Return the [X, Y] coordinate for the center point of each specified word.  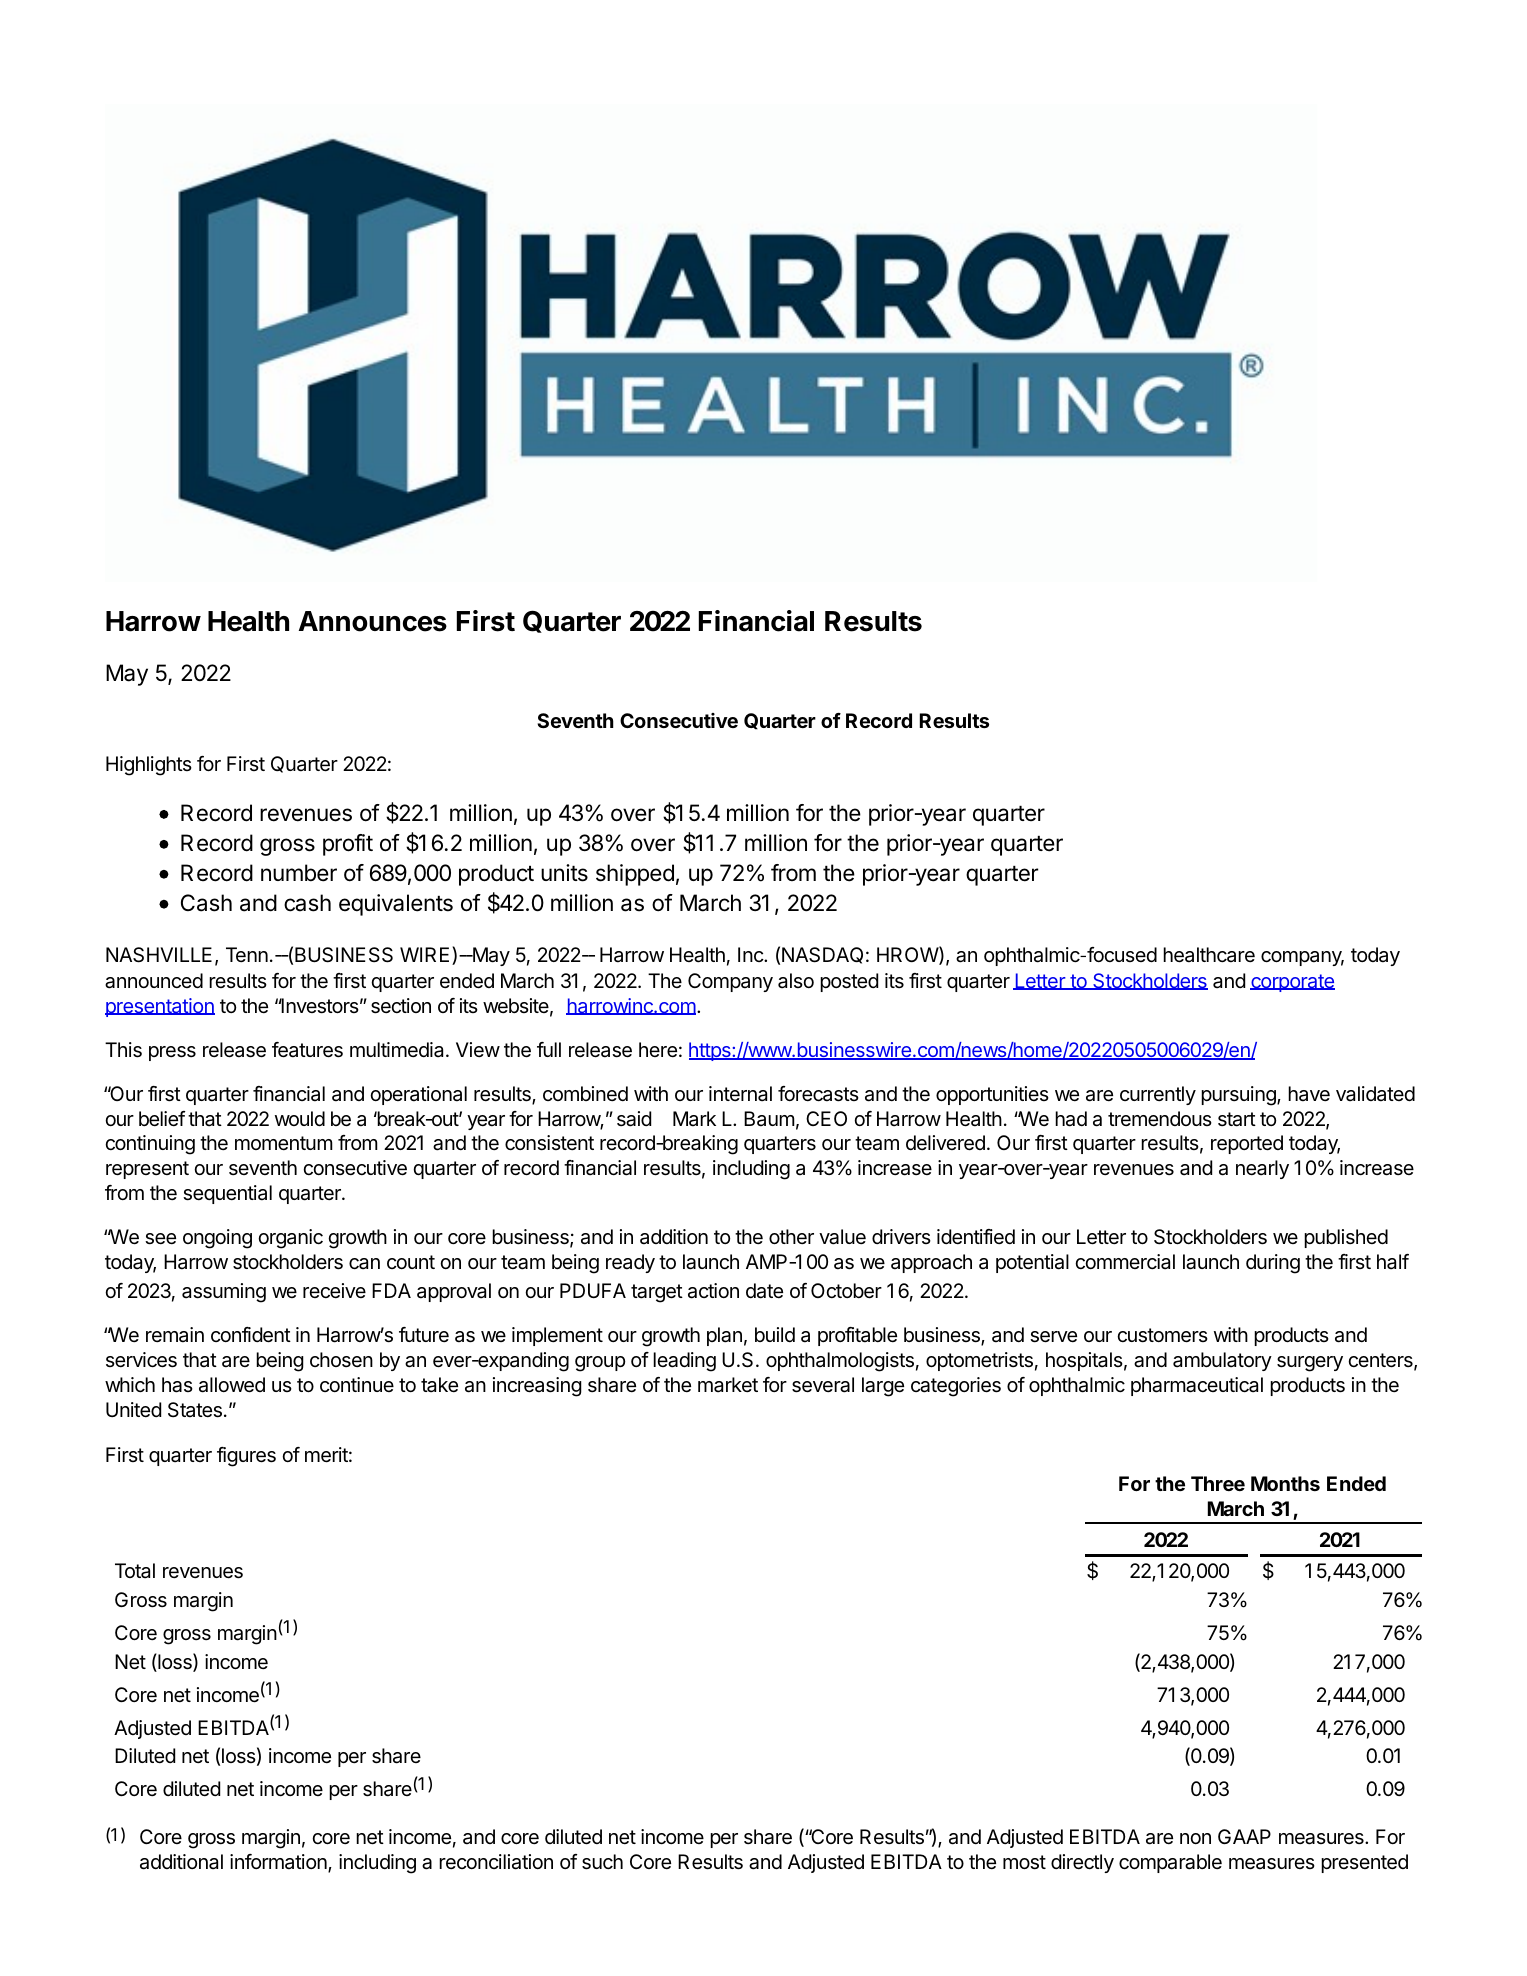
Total [135, 1571]
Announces [373, 621]
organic [290, 1239]
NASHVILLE [159, 955]
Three [1218, 1483]
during [1273, 1264]
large [883, 1387]
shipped [635, 875]
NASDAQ [822, 955]
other [791, 1236]
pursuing [1239, 1096]
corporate [1292, 983]
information [279, 1863]
